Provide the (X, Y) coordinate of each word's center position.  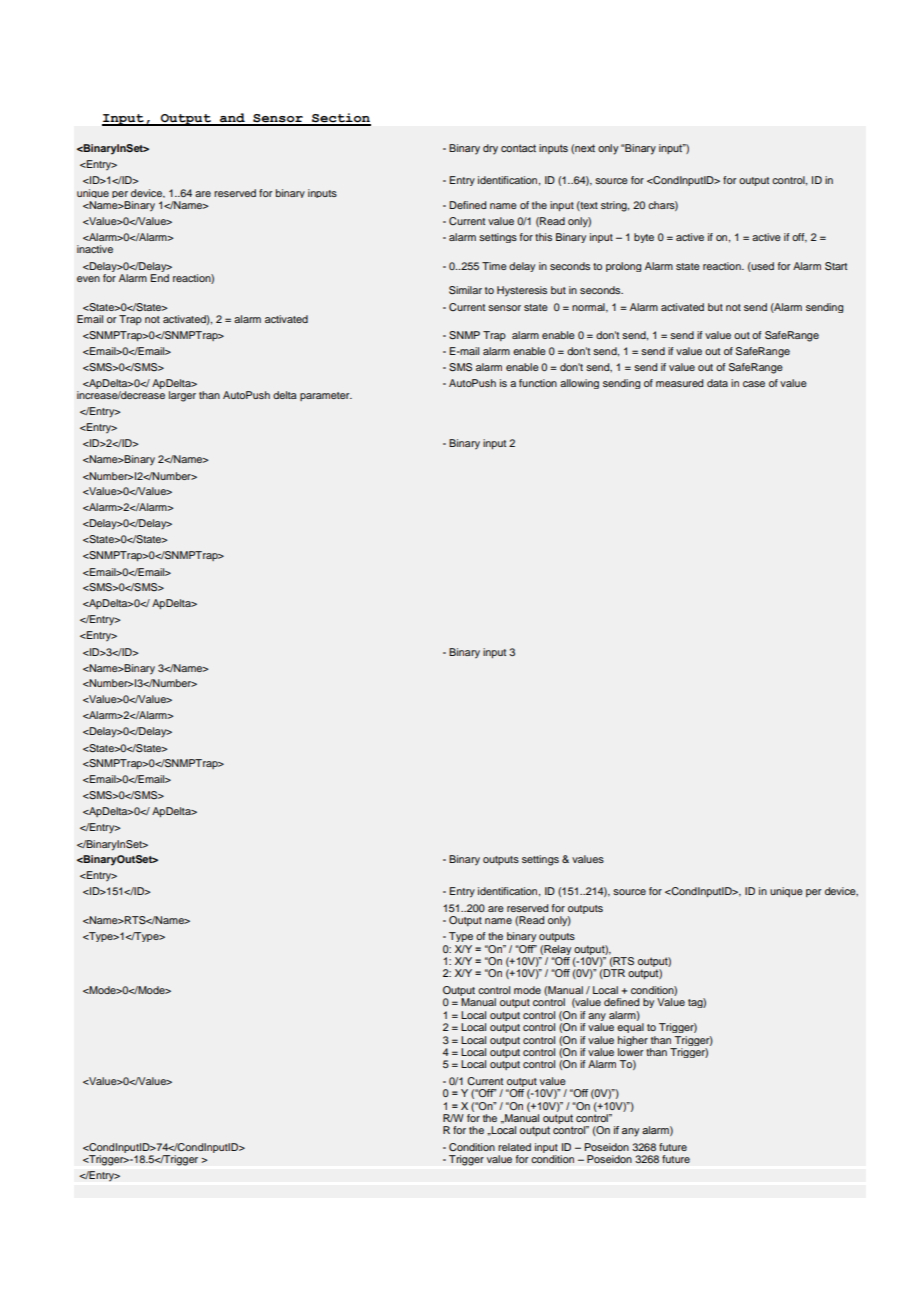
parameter (326, 396)
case (754, 384)
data (717, 383)
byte (644, 238)
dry (490, 149)
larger (182, 396)
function (538, 383)
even (88, 279)
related (514, 1147)
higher (633, 1041)
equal (630, 1028)
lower (630, 1052)
